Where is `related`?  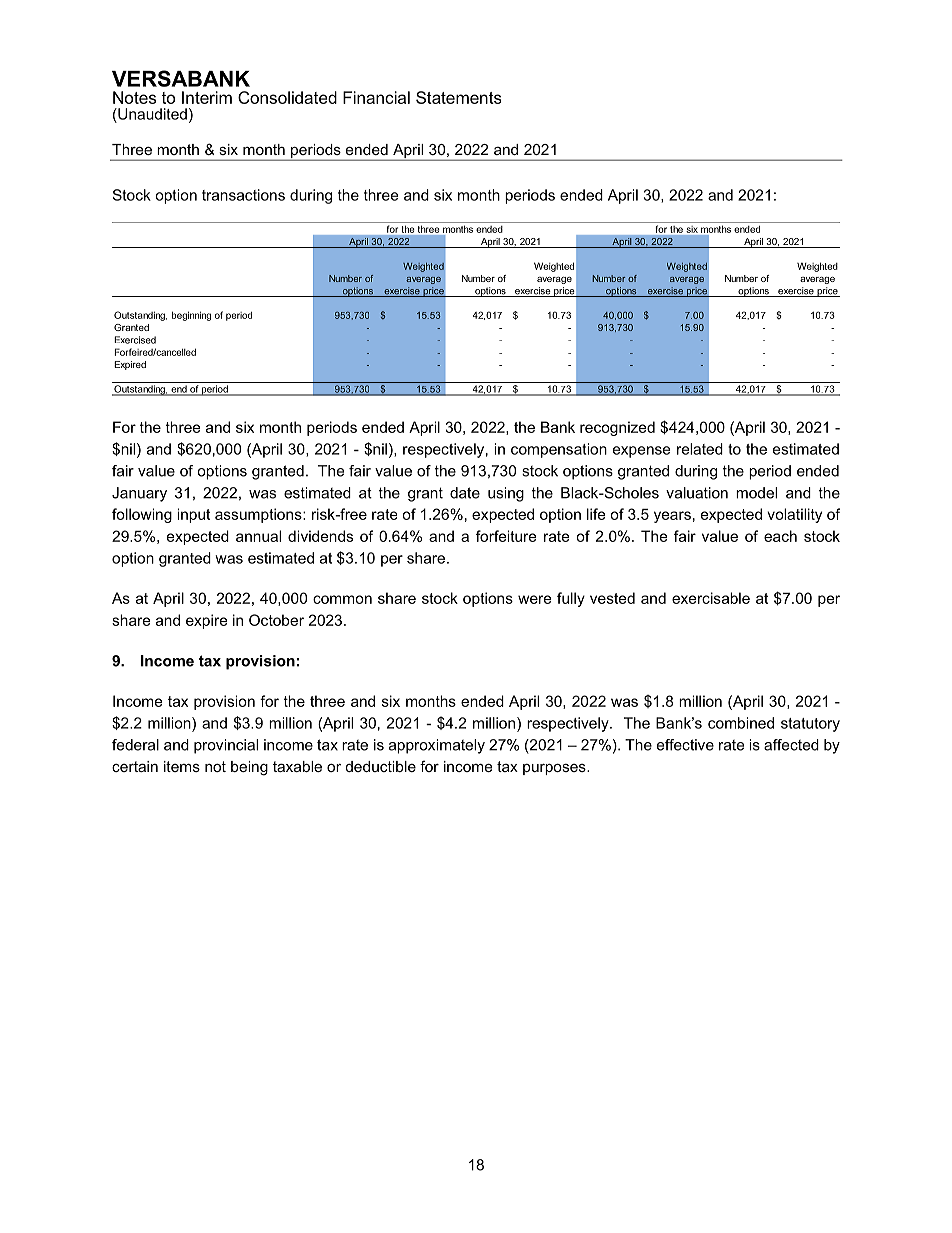 related is located at coordinates (700, 449).
